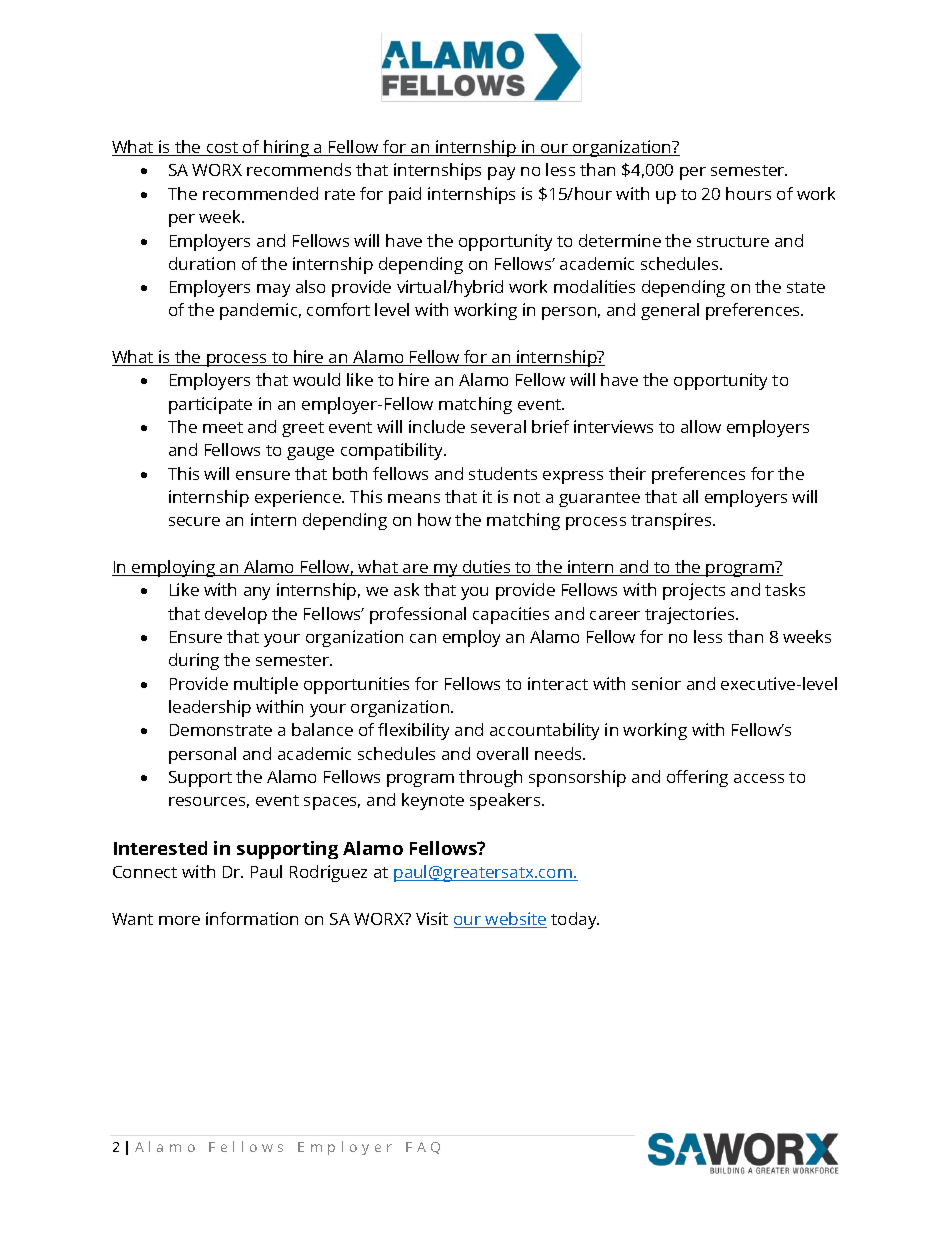 The width and height of the screenshot is (952, 1233). I want to click on pay, so click(501, 173).
